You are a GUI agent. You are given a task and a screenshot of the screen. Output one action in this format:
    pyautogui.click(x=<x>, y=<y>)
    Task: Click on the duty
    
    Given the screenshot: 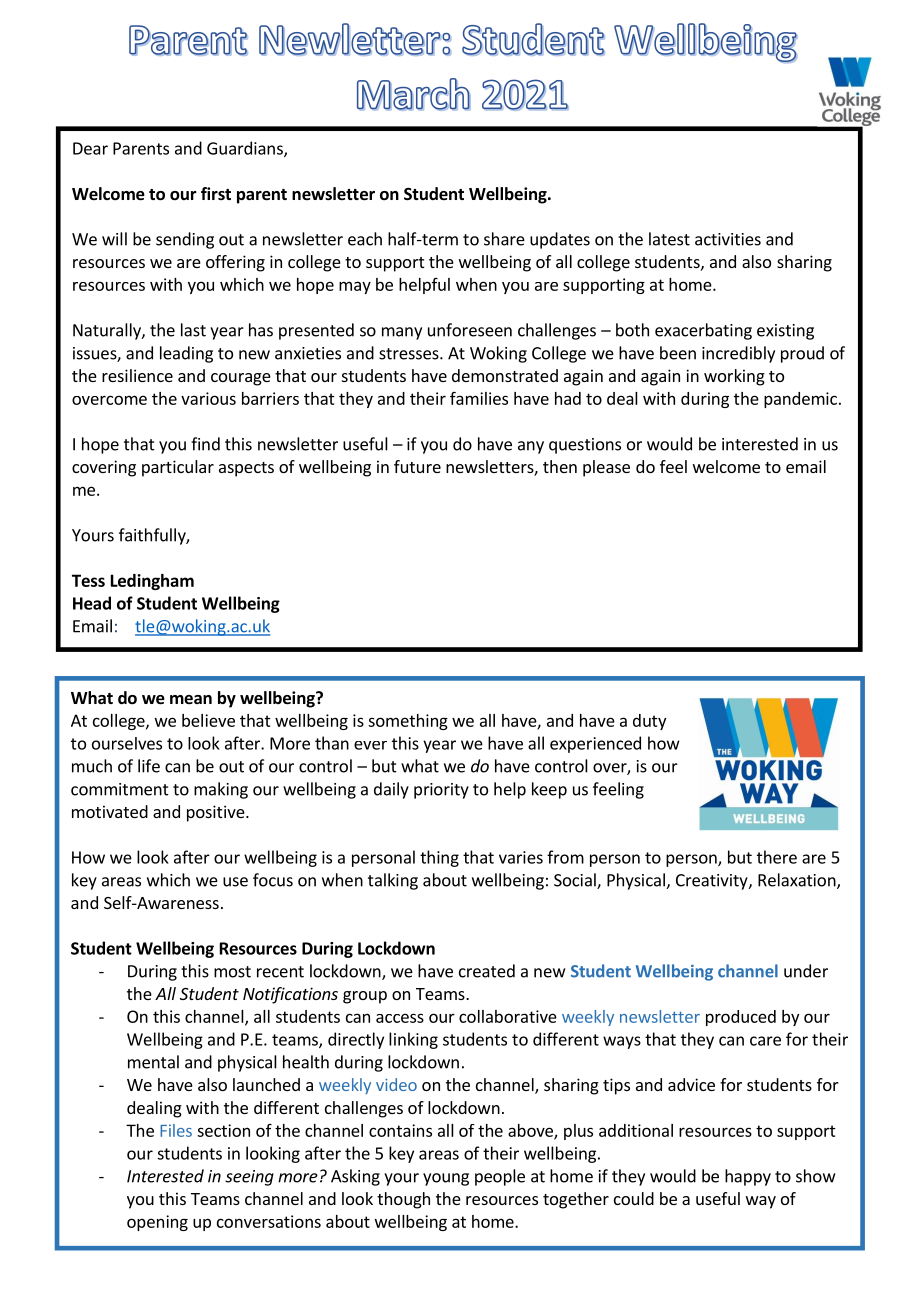 What is the action you would take?
    pyautogui.click(x=649, y=722)
